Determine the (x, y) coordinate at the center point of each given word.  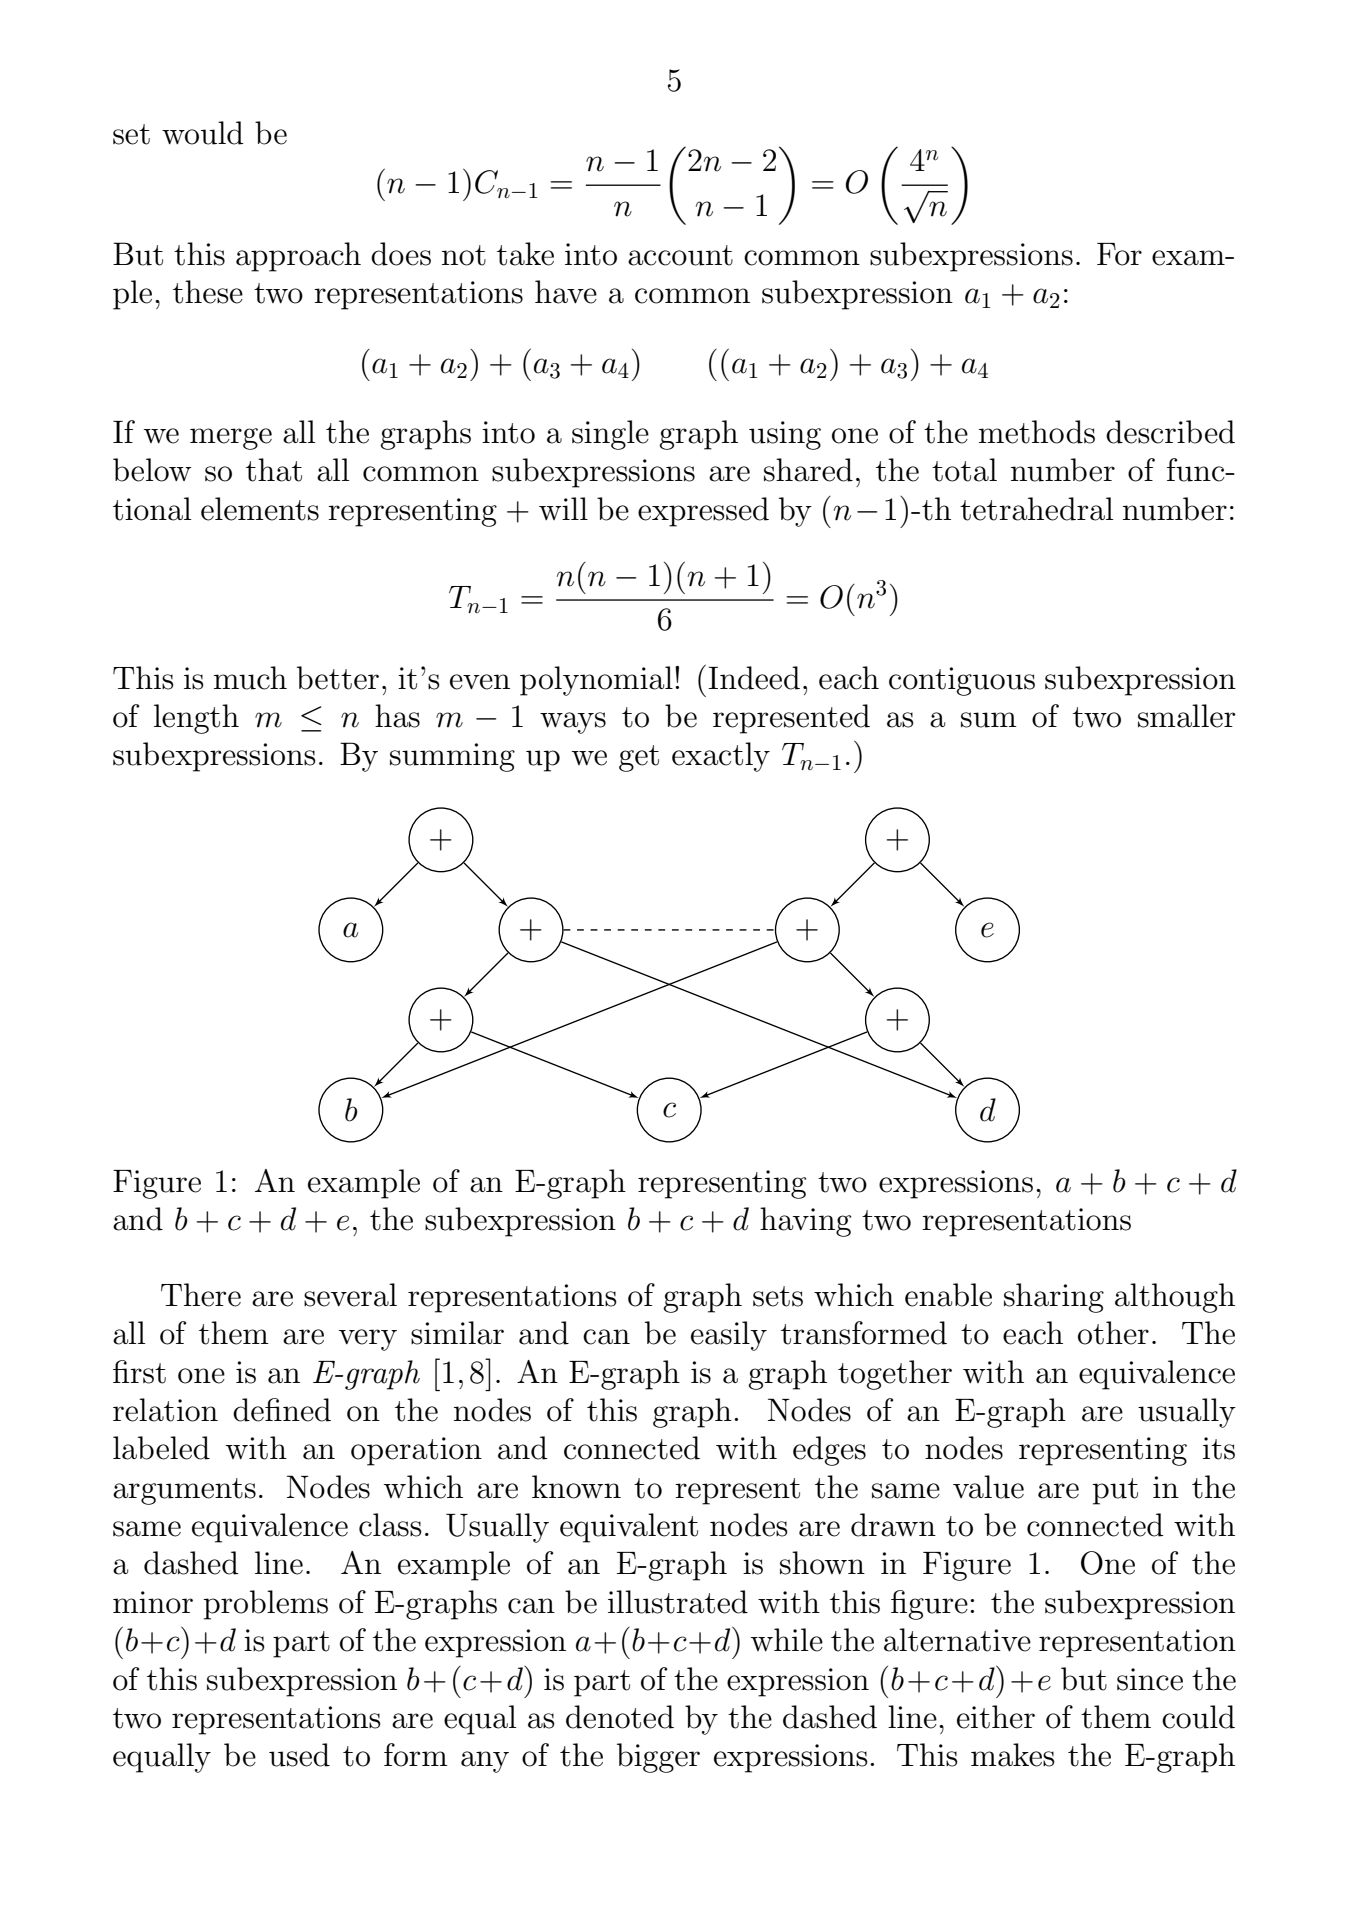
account (680, 255)
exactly (721, 757)
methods (1037, 432)
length (196, 719)
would (202, 133)
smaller (1187, 716)
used (299, 1755)
